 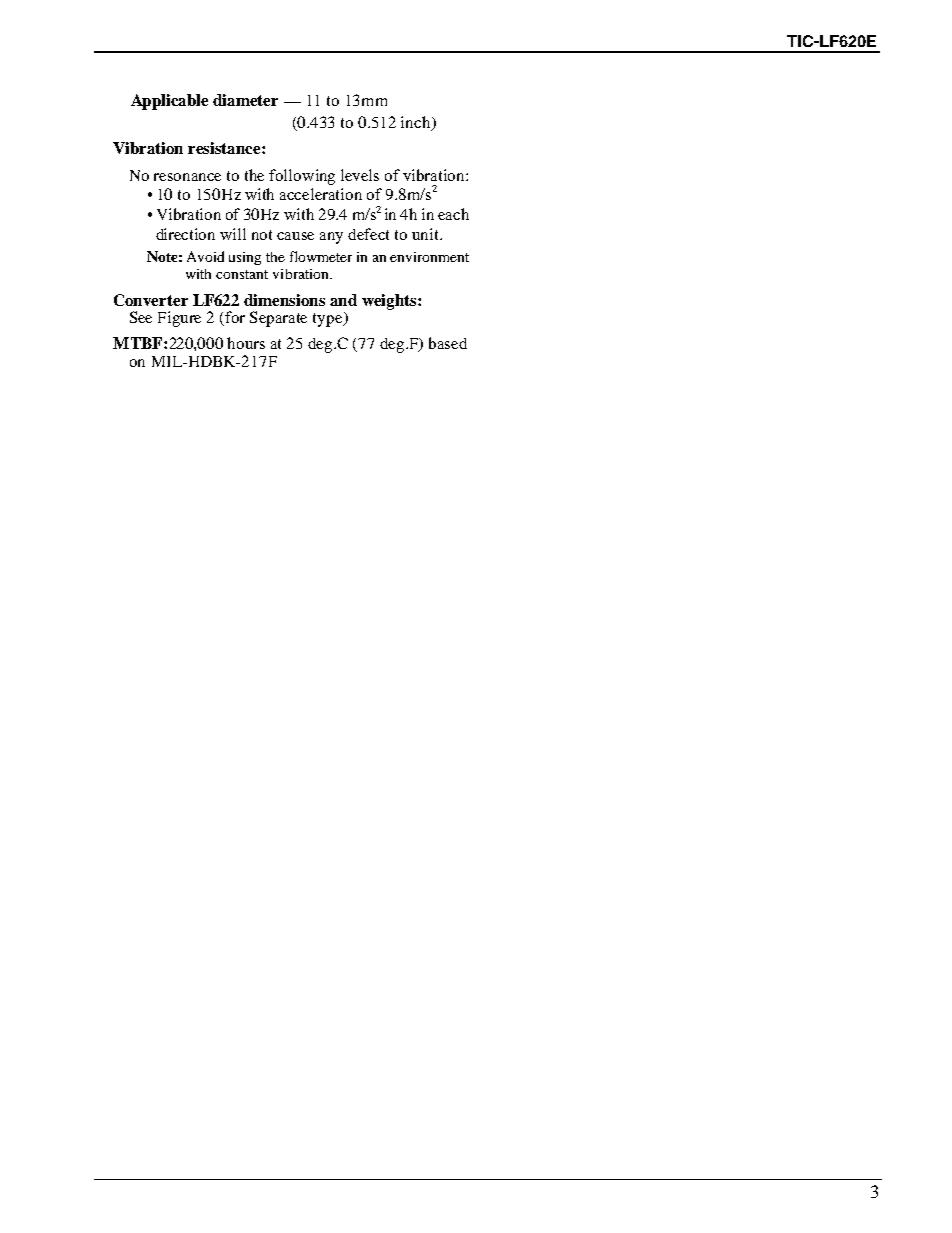 What do you see at coordinates (360, 175) in the screenshot?
I see `levels` at bounding box center [360, 175].
